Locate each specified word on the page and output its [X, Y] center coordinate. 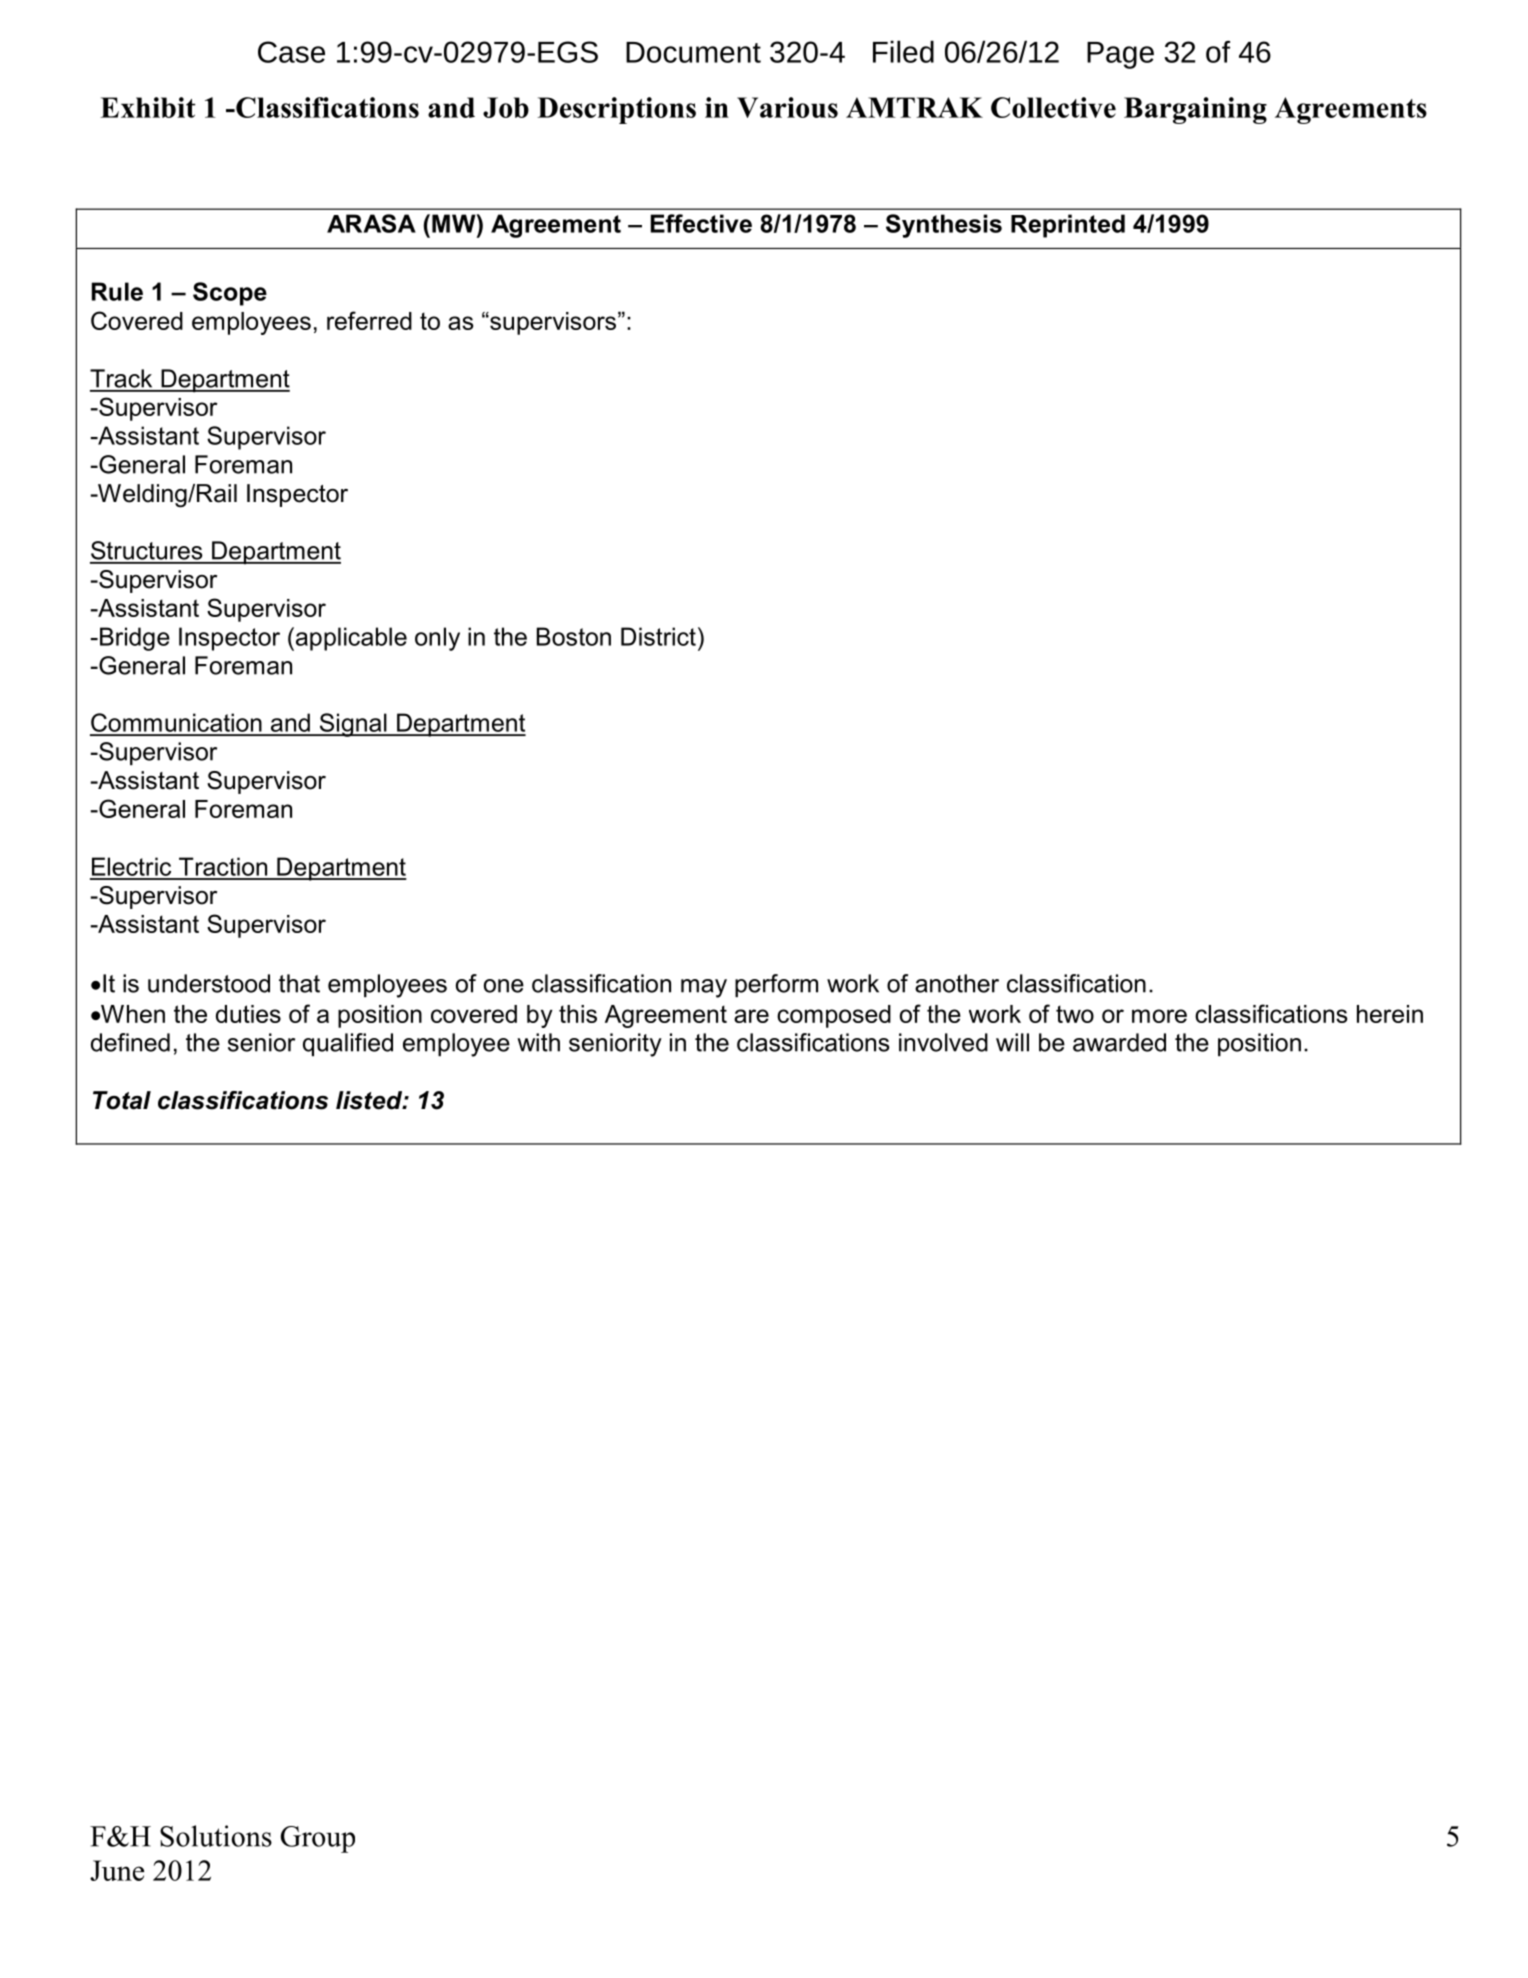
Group [318, 1839]
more [1159, 1016]
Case [291, 52]
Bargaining [1195, 110]
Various [787, 107]
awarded [1119, 1042]
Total [122, 1100]
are [751, 1016]
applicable [351, 639]
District [658, 636]
